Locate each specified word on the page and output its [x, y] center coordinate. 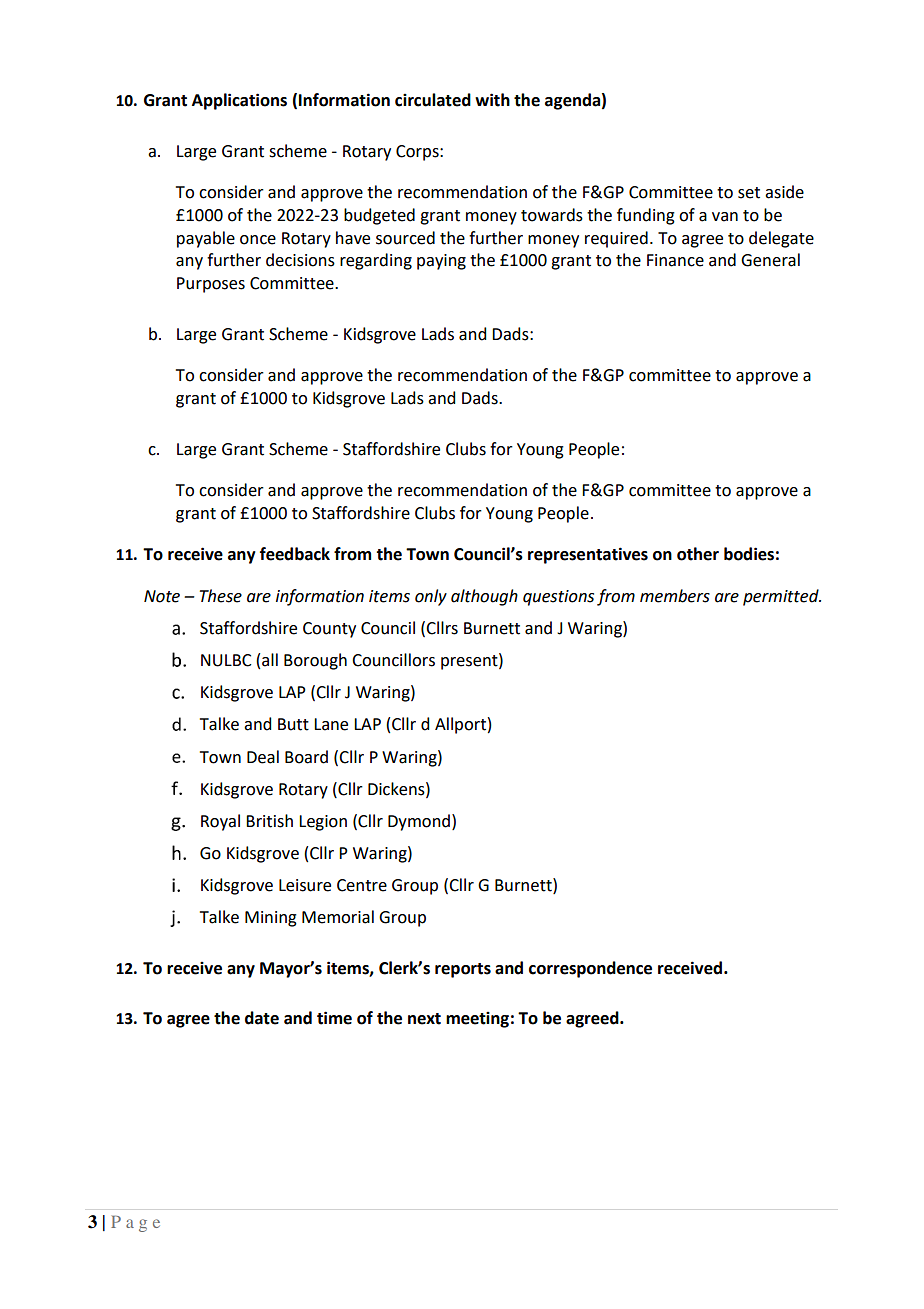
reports [463, 970]
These [221, 596]
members [675, 596]
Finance [675, 260]
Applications [239, 101]
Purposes [211, 285]
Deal [263, 757]
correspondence [590, 969]
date [262, 1018]
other [698, 554]
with [492, 100]
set [749, 193]
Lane [331, 724]
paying [441, 262]
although [484, 597]
